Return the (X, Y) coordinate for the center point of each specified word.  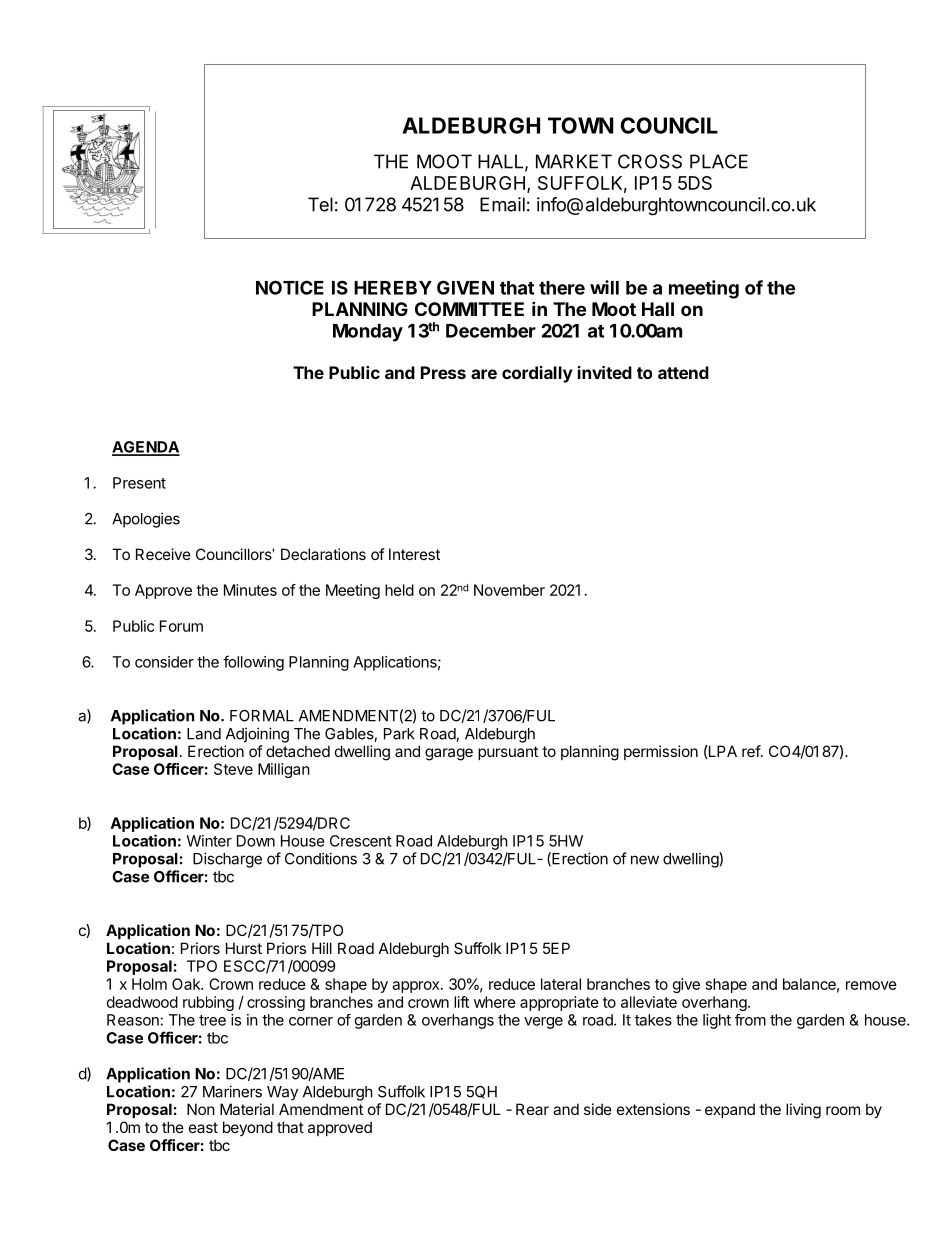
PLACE (719, 161)
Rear (532, 1109)
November (509, 590)
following (253, 663)
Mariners (232, 1091)
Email (502, 204)
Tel (320, 204)
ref (752, 751)
